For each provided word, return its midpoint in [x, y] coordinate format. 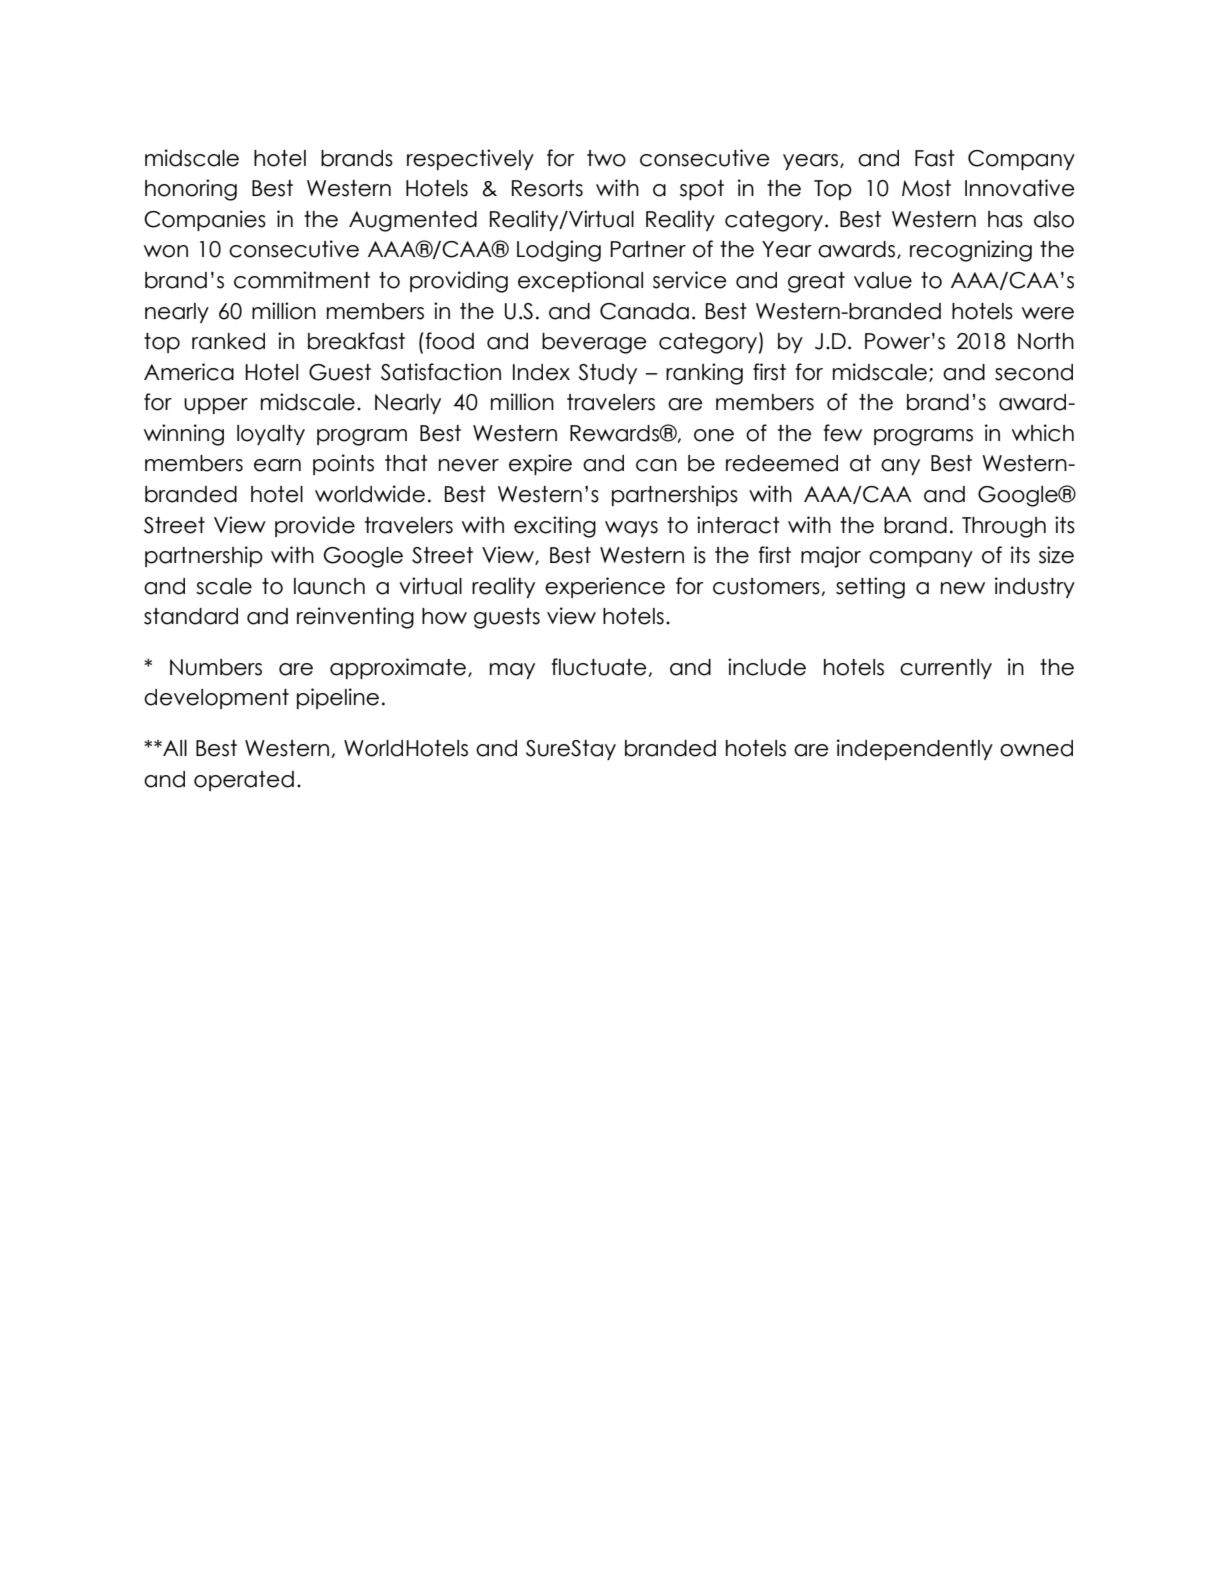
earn [277, 465]
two [606, 158]
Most [926, 188]
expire [540, 464]
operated [244, 781]
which [1043, 433]
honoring [191, 190]
